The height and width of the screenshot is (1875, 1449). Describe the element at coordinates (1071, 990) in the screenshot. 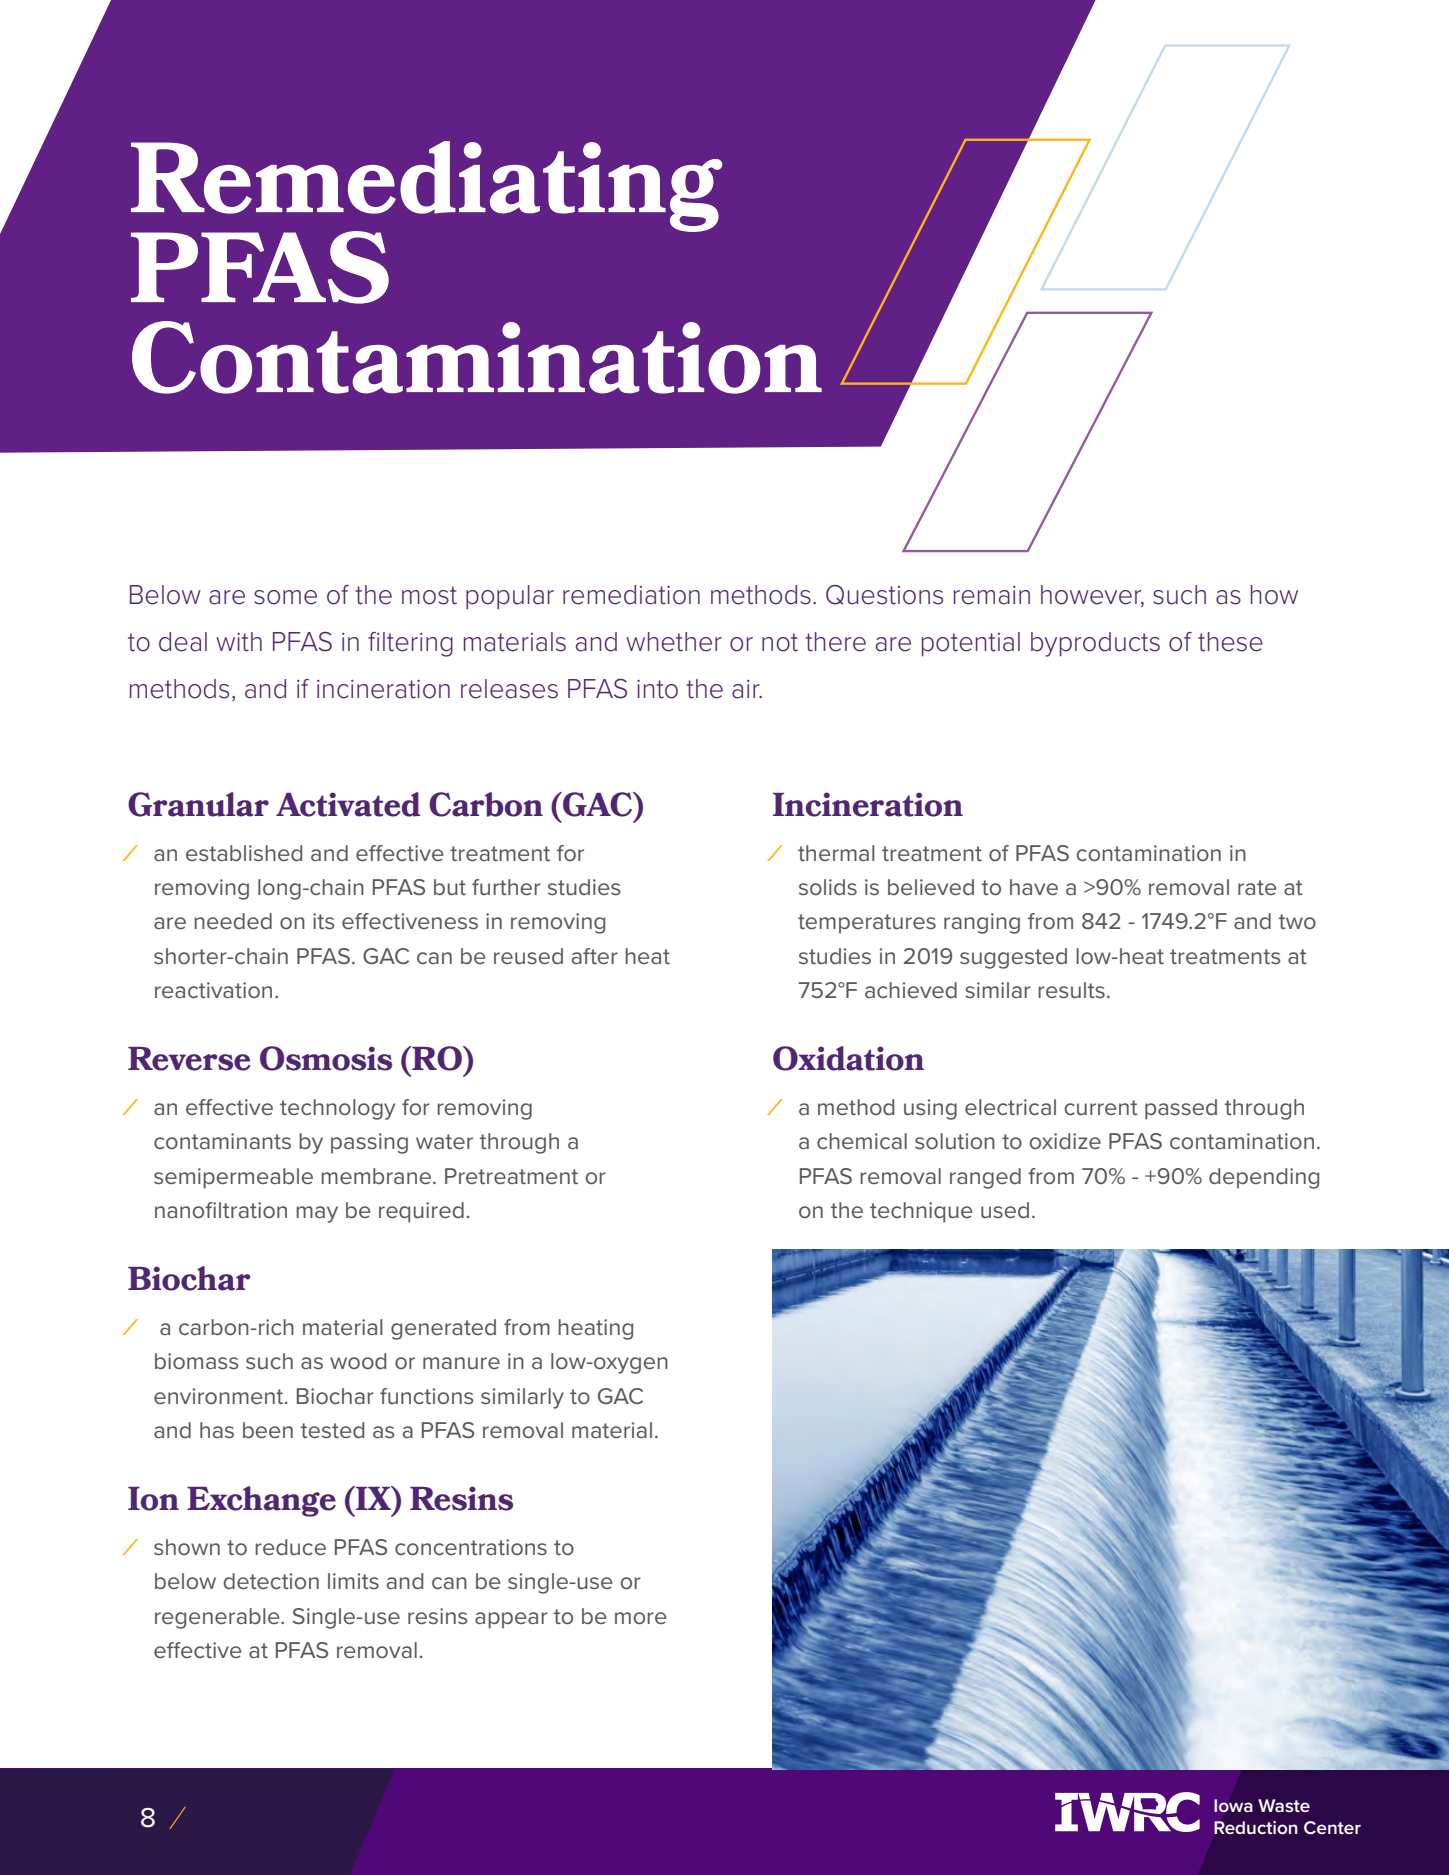

I see `results` at that location.
